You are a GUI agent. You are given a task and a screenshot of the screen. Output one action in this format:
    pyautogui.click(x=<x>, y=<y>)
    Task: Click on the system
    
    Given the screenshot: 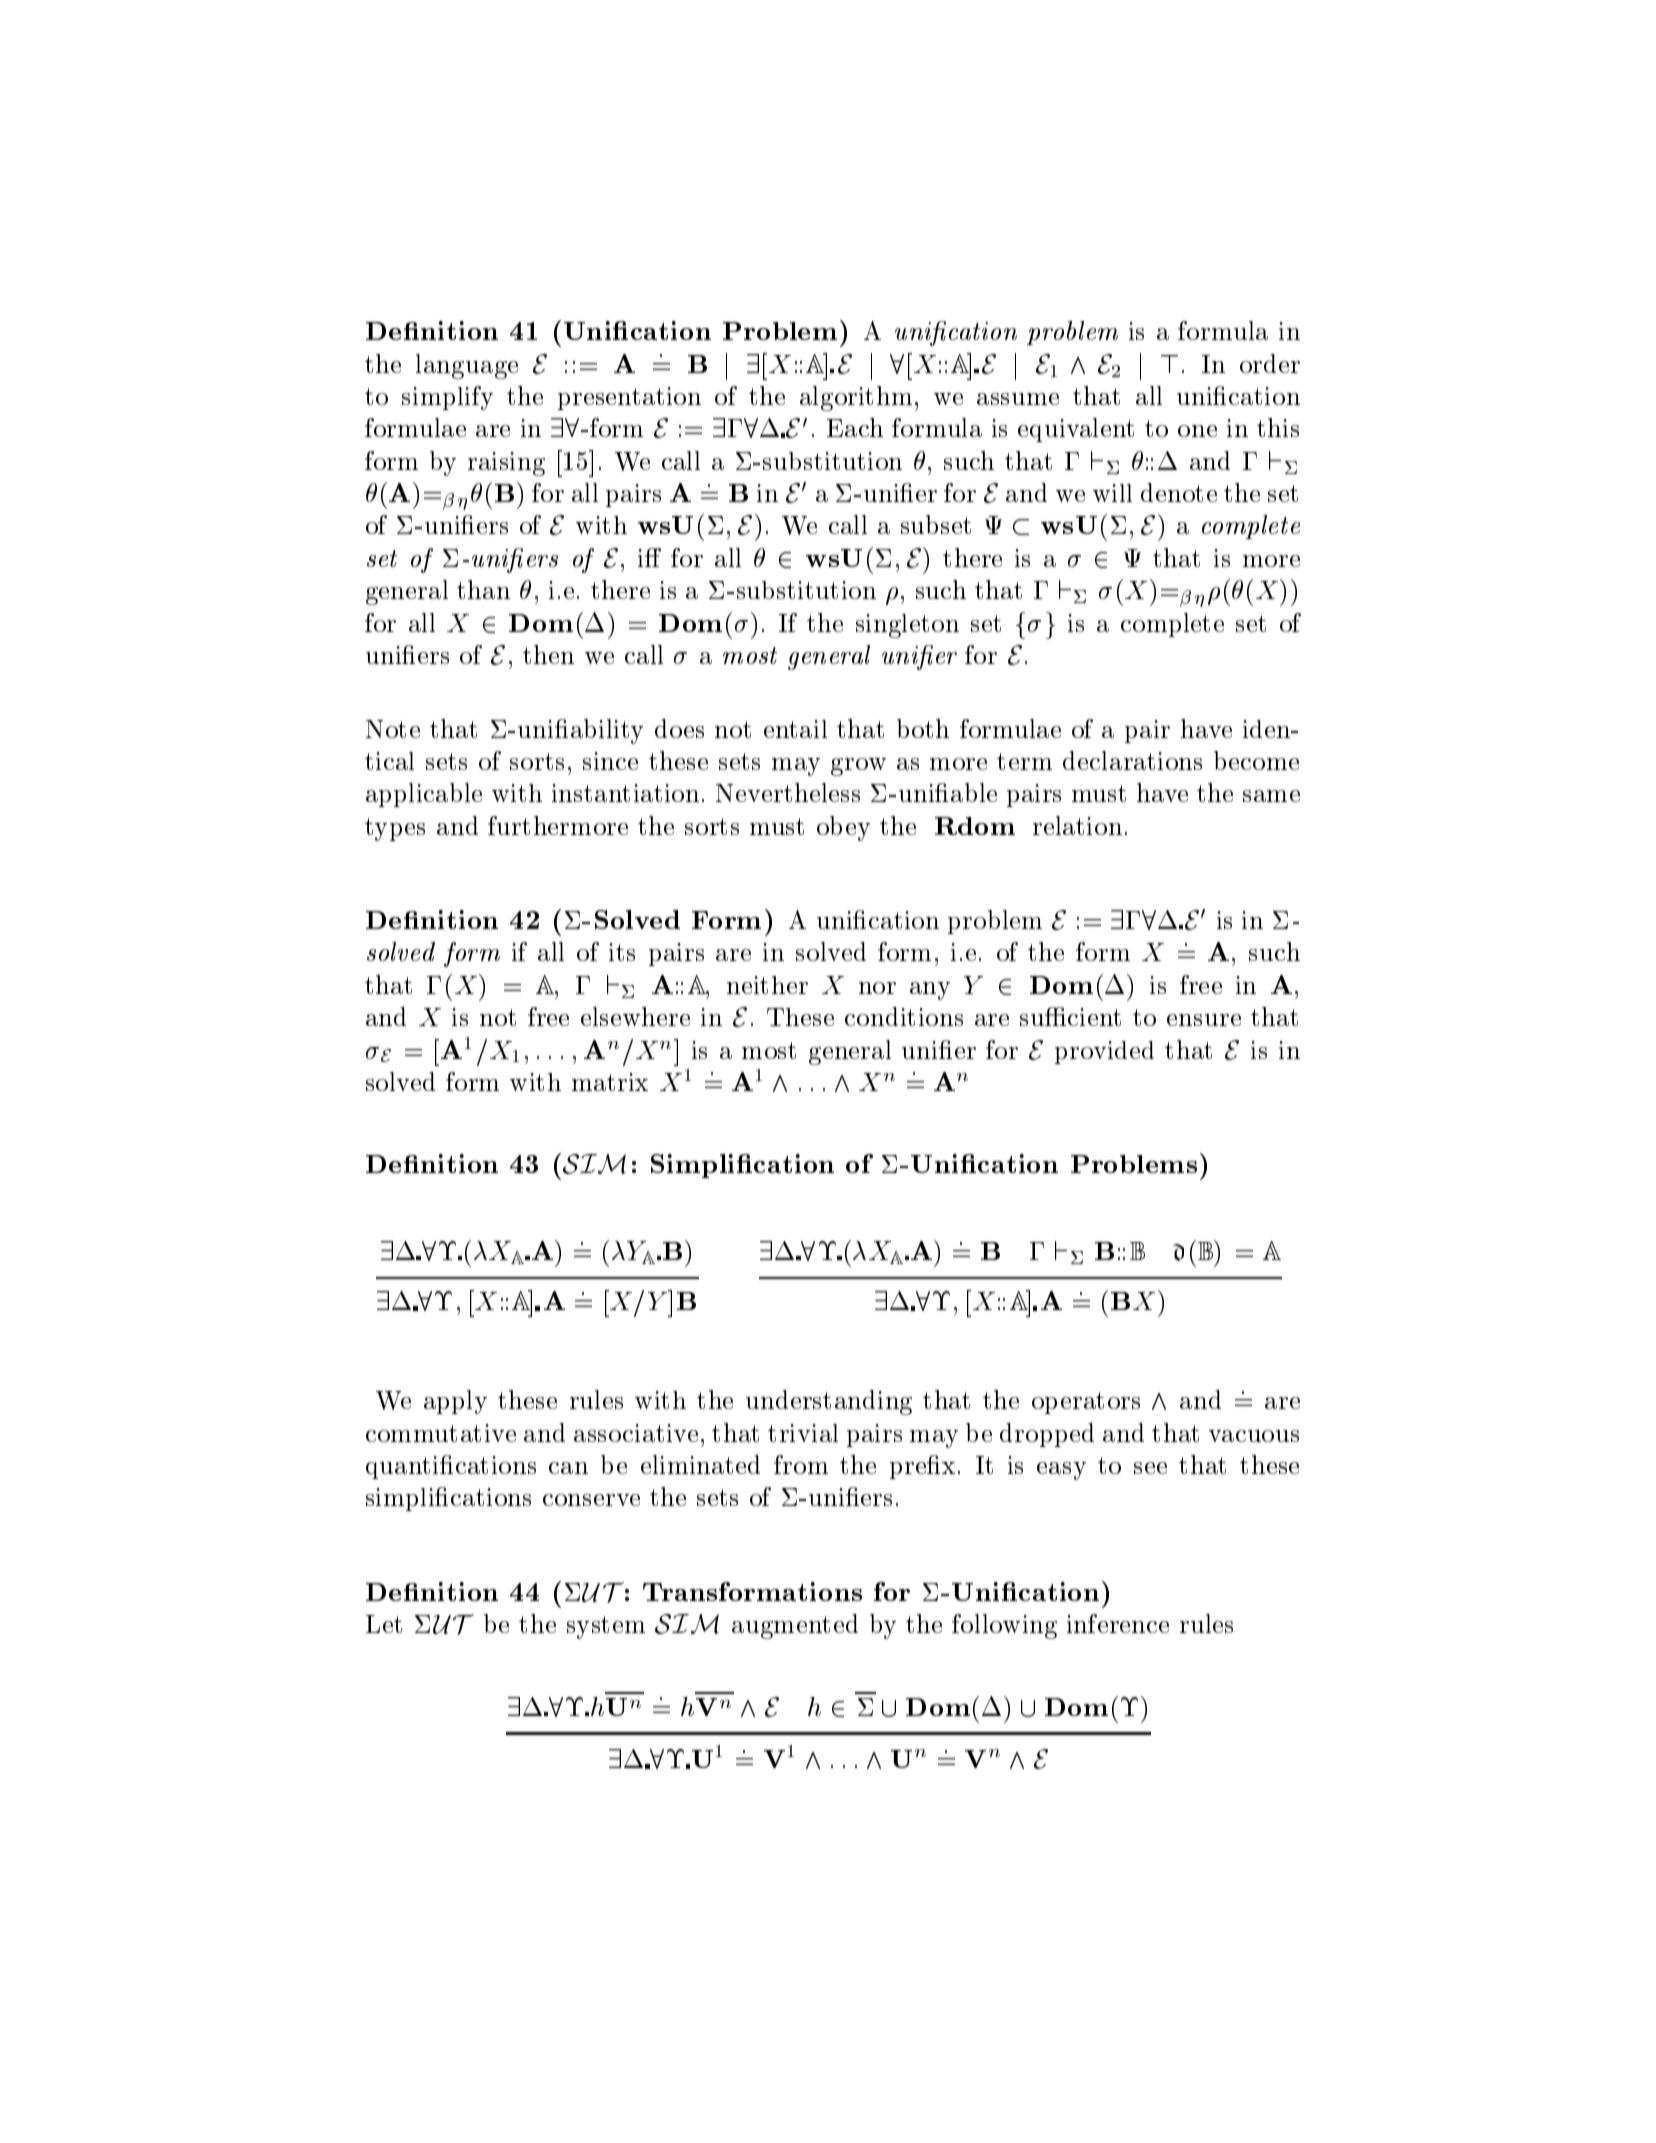 What is the action you would take?
    pyautogui.click(x=606, y=1627)
